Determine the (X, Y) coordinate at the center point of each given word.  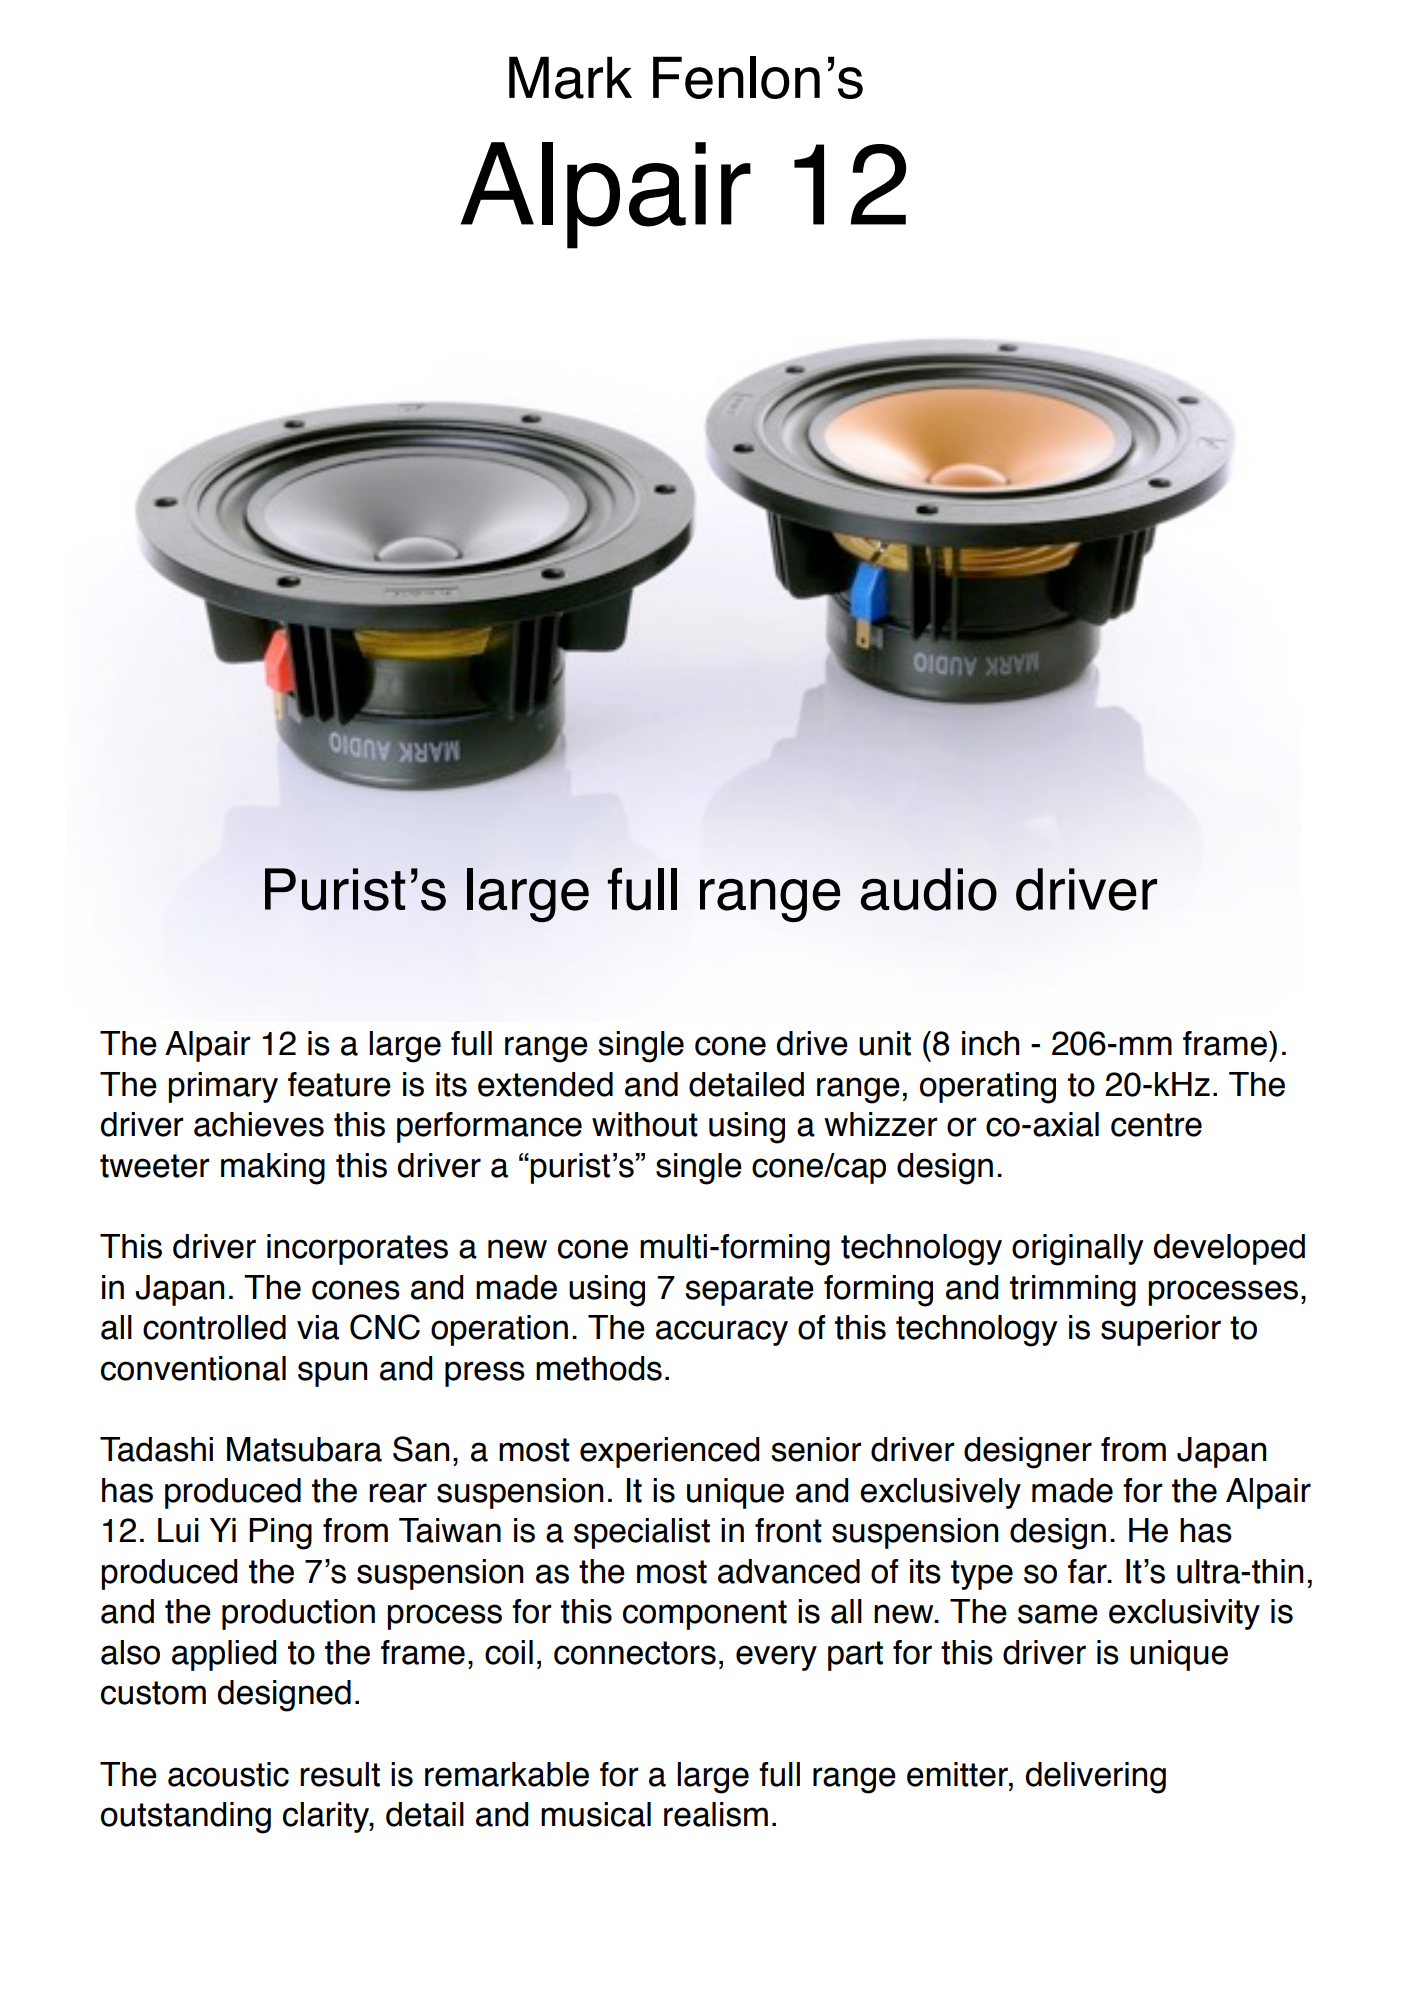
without (645, 1124)
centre (1156, 1125)
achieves (259, 1124)
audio (929, 889)
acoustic (228, 1774)
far (1088, 1571)
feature (339, 1084)
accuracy (722, 1333)
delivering (1095, 1778)
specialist (642, 1533)
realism (716, 1814)
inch (990, 1043)
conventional (193, 1368)
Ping (280, 1534)
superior (1161, 1330)
